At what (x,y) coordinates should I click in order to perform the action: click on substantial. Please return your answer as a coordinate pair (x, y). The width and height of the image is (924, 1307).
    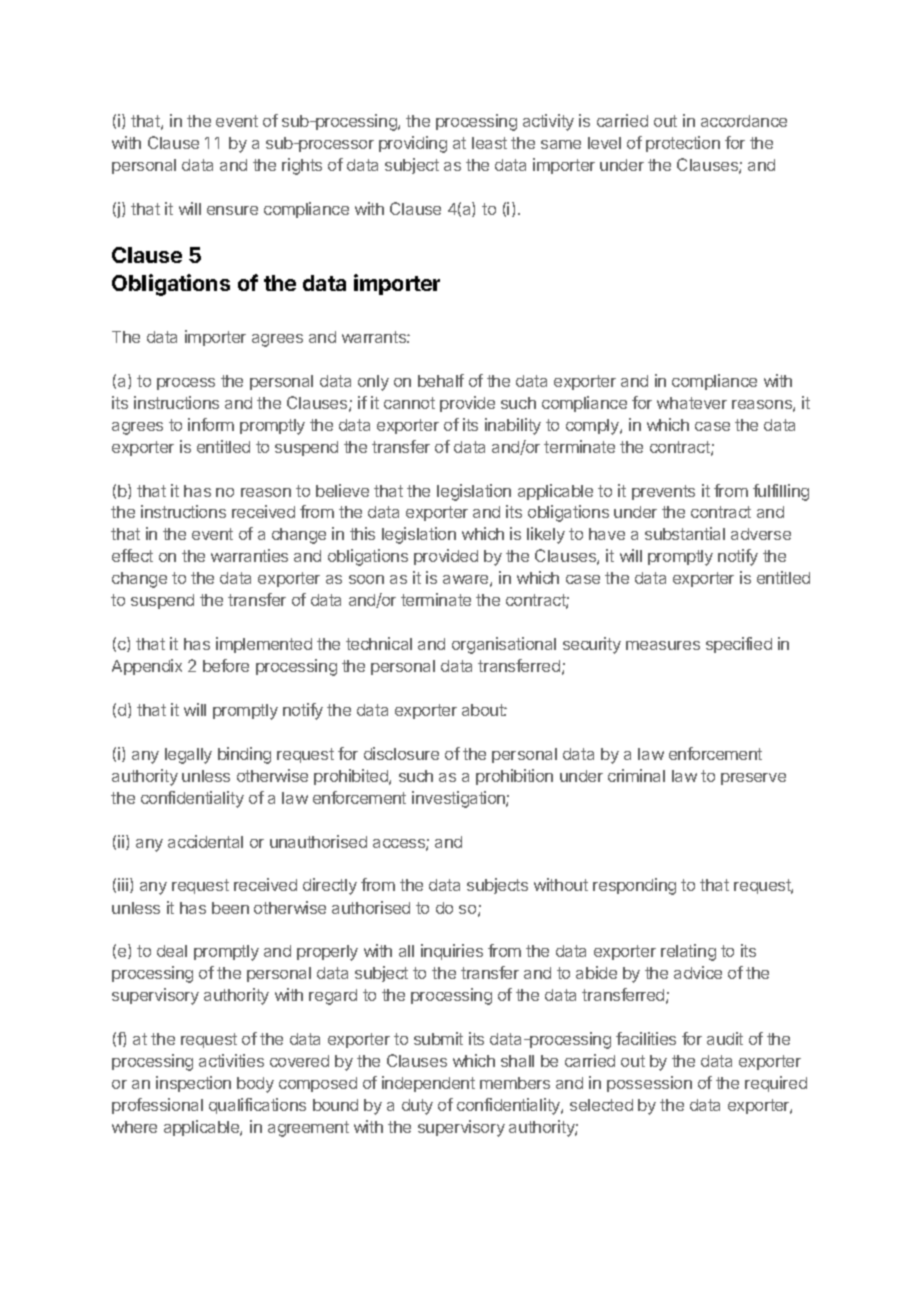
    Looking at the image, I should click on (685, 533).
